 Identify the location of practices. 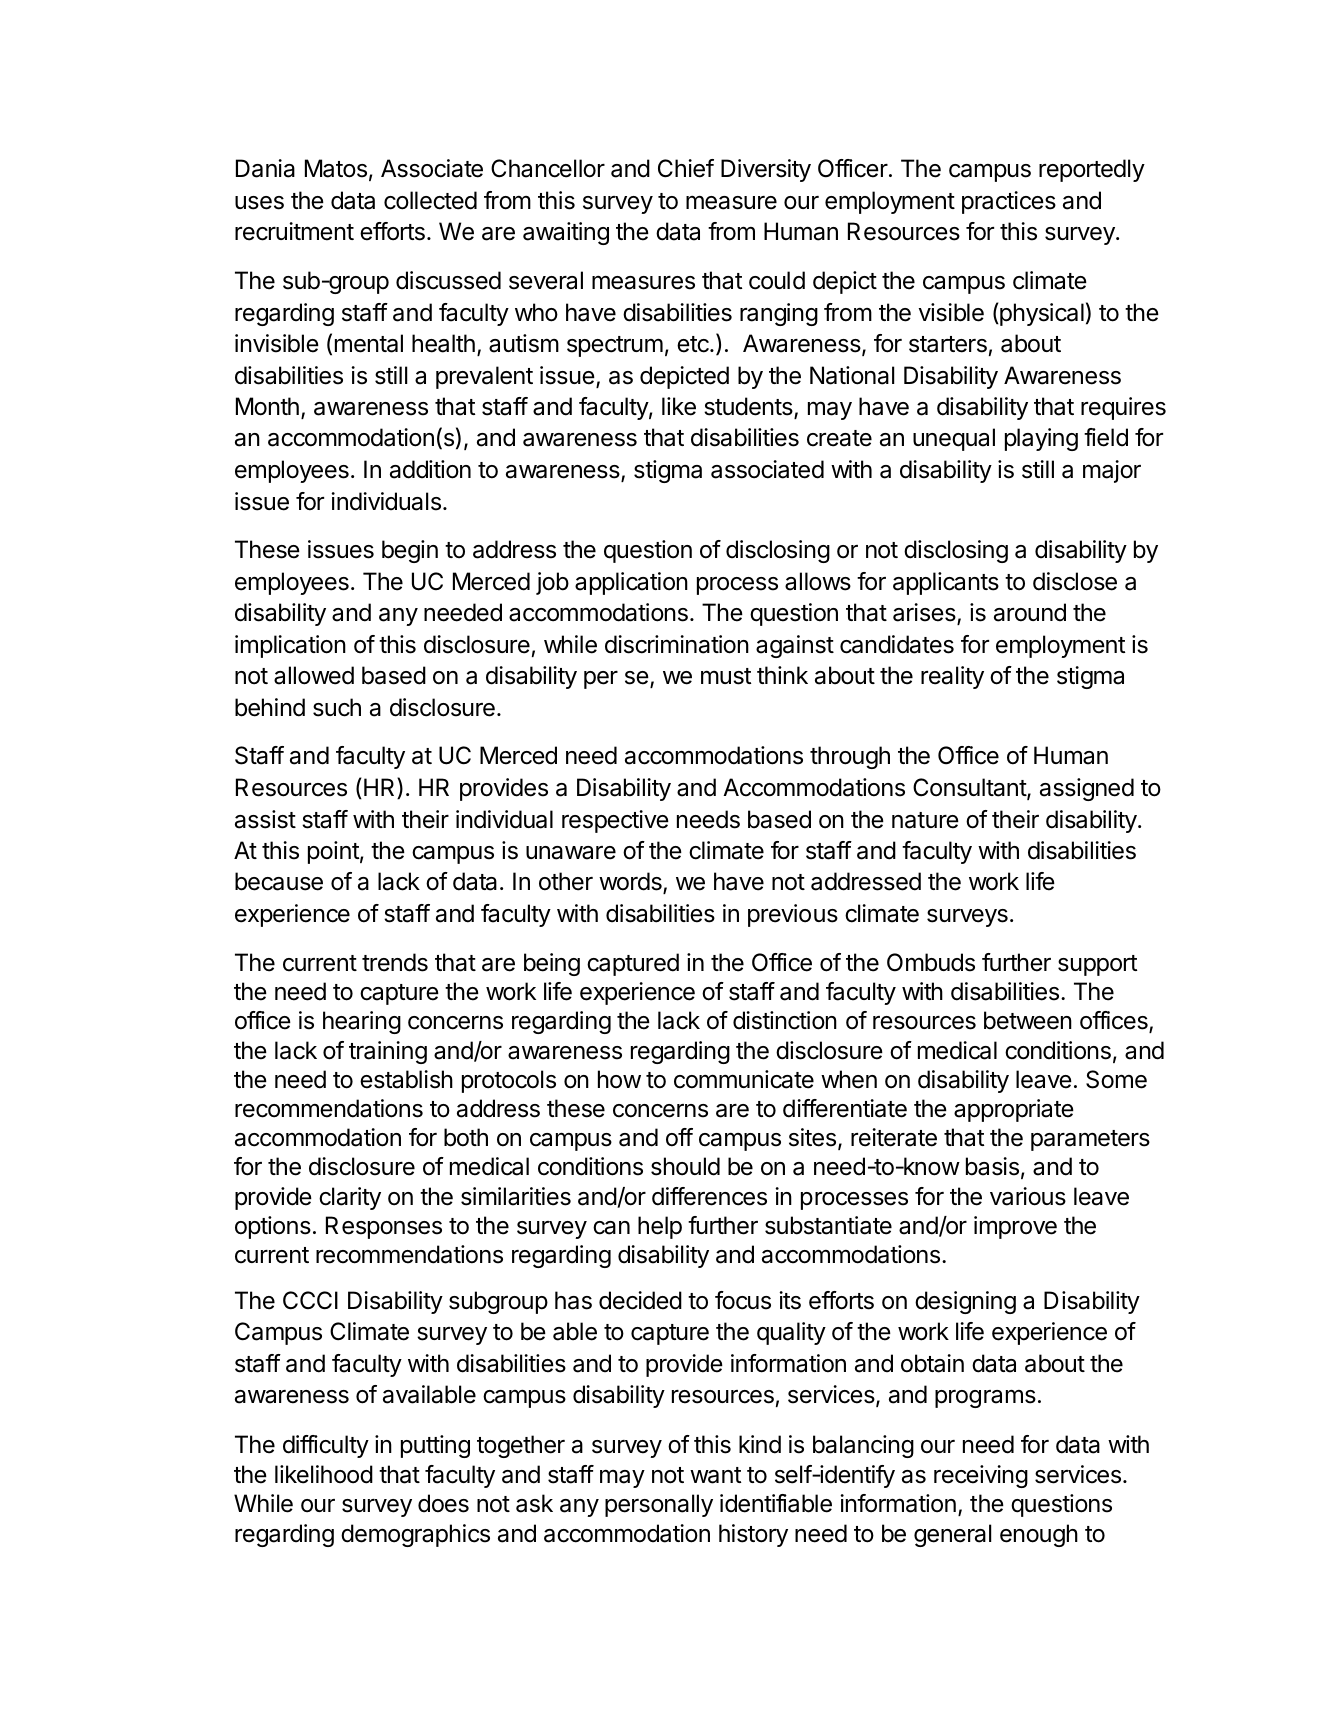
(1009, 202).
